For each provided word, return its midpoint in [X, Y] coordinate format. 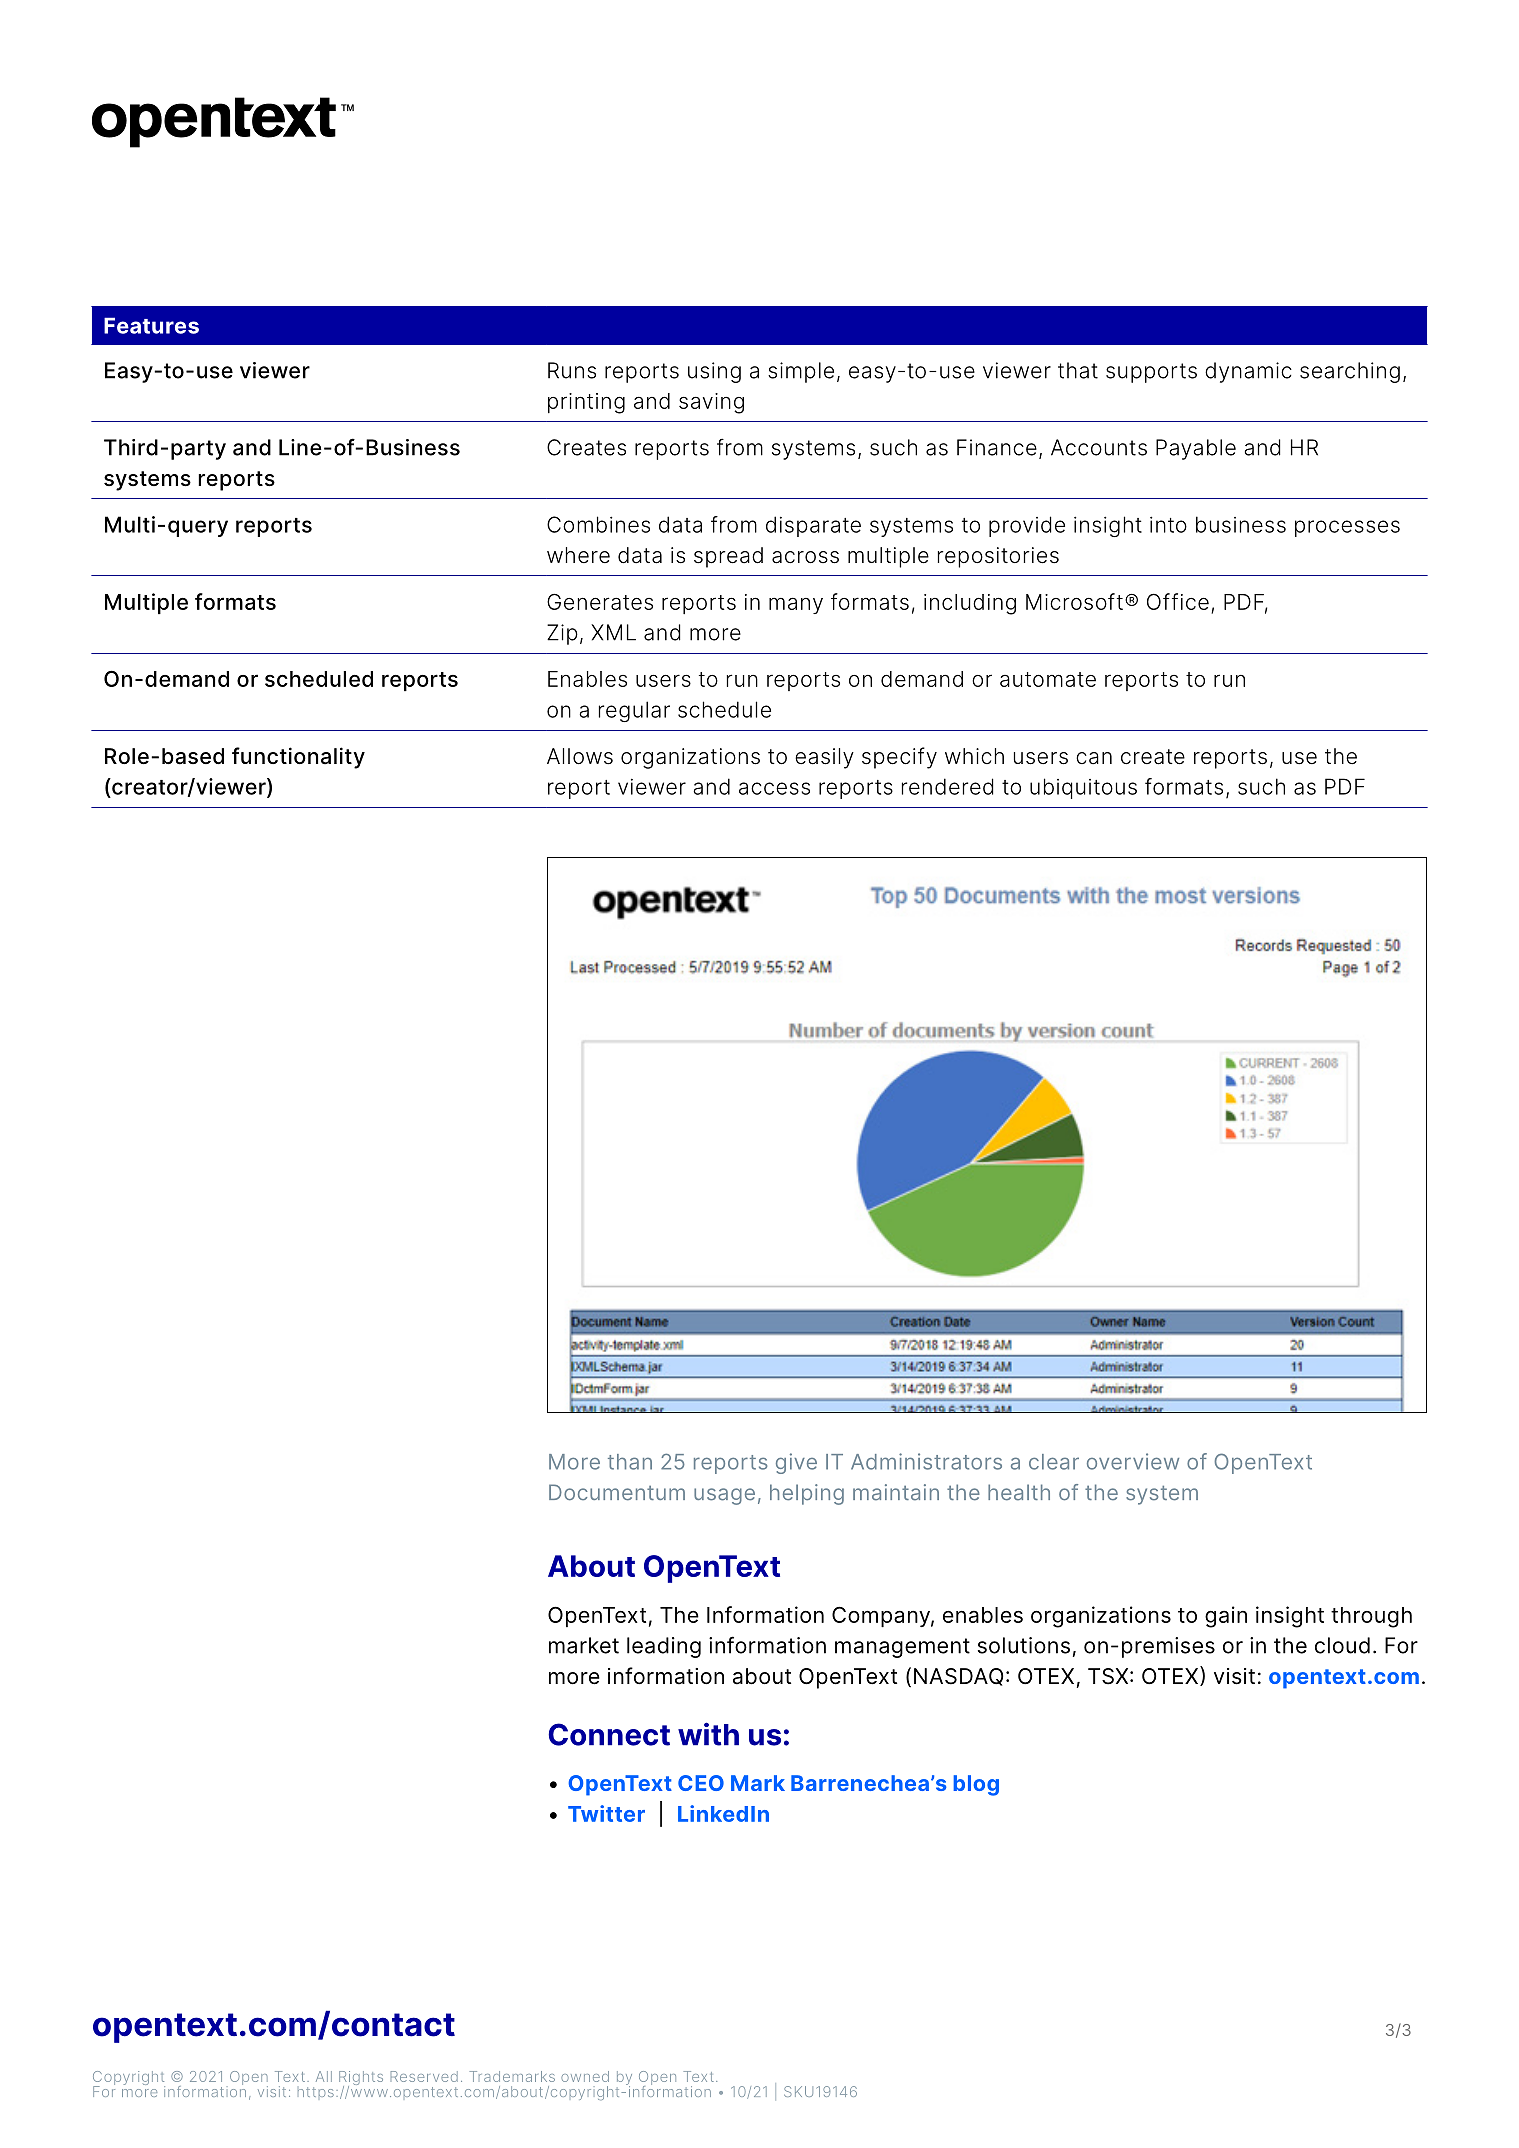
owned [585, 2076]
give [796, 1463]
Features [151, 325]
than [630, 1462]
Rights [361, 2079]
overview [1133, 1461]
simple [801, 372]
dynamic [1248, 372]
